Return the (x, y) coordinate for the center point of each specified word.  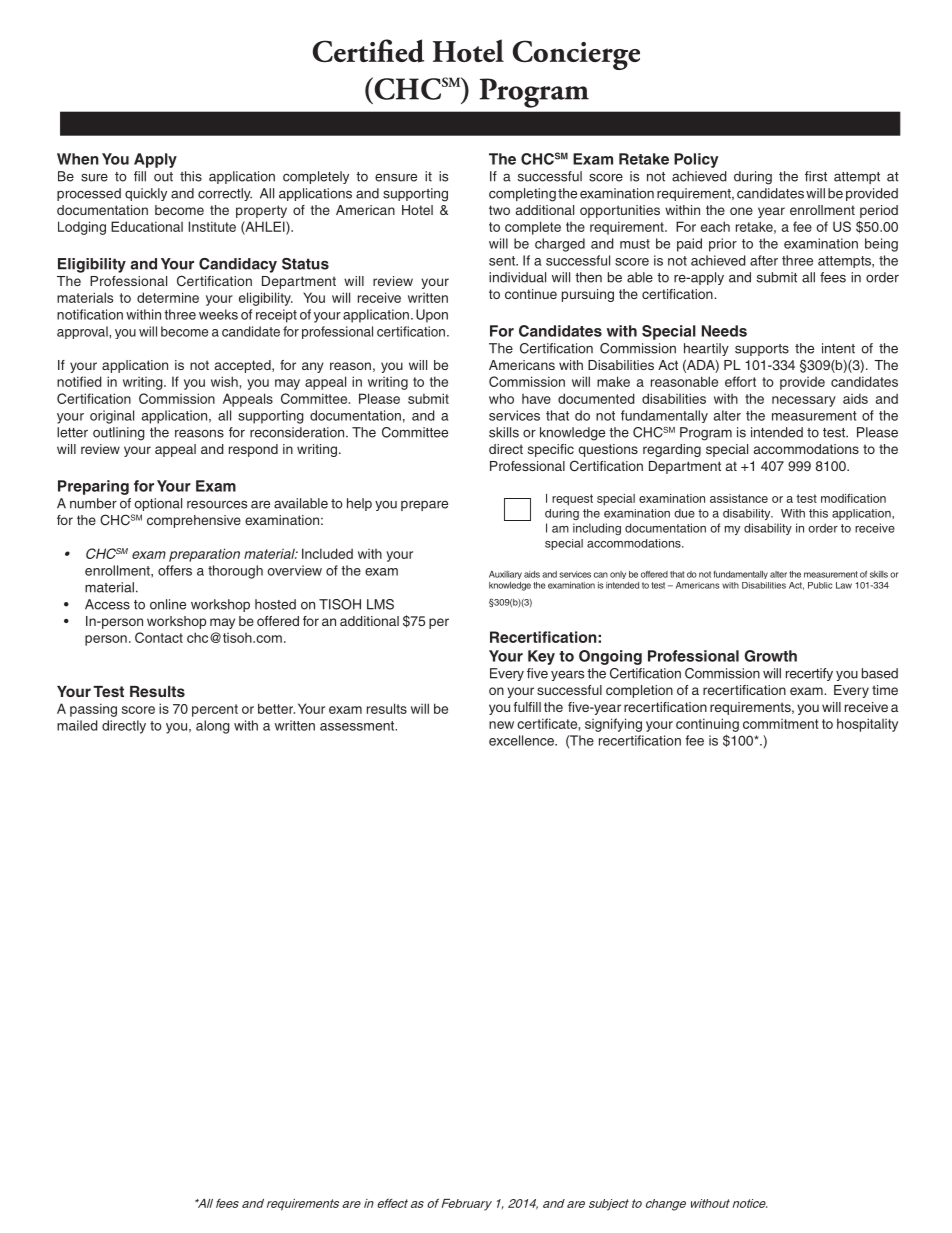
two (499, 210)
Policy (696, 160)
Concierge (576, 55)
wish (224, 381)
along (213, 727)
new (501, 725)
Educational (147, 226)
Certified (368, 51)
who (501, 398)
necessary (804, 401)
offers (175, 570)
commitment (781, 724)
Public (820, 585)
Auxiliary (505, 575)
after (764, 260)
